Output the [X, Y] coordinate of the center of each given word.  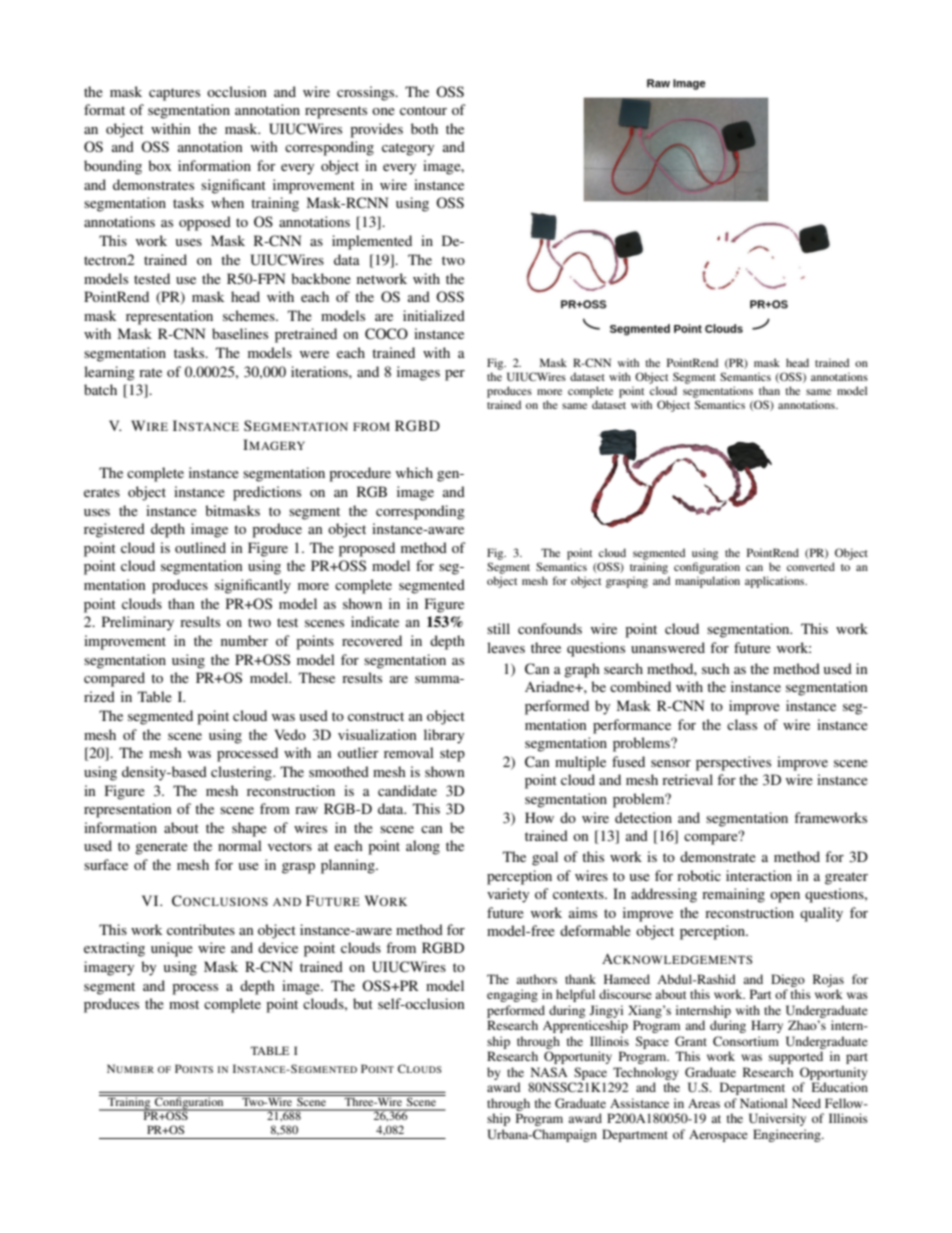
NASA [549, 1072]
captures [174, 94]
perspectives [733, 763]
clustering [242, 773]
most [184, 1004]
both [424, 128]
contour [423, 110]
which [414, 472]
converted [811, 566]
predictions [267, 493]
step [452, 755]
